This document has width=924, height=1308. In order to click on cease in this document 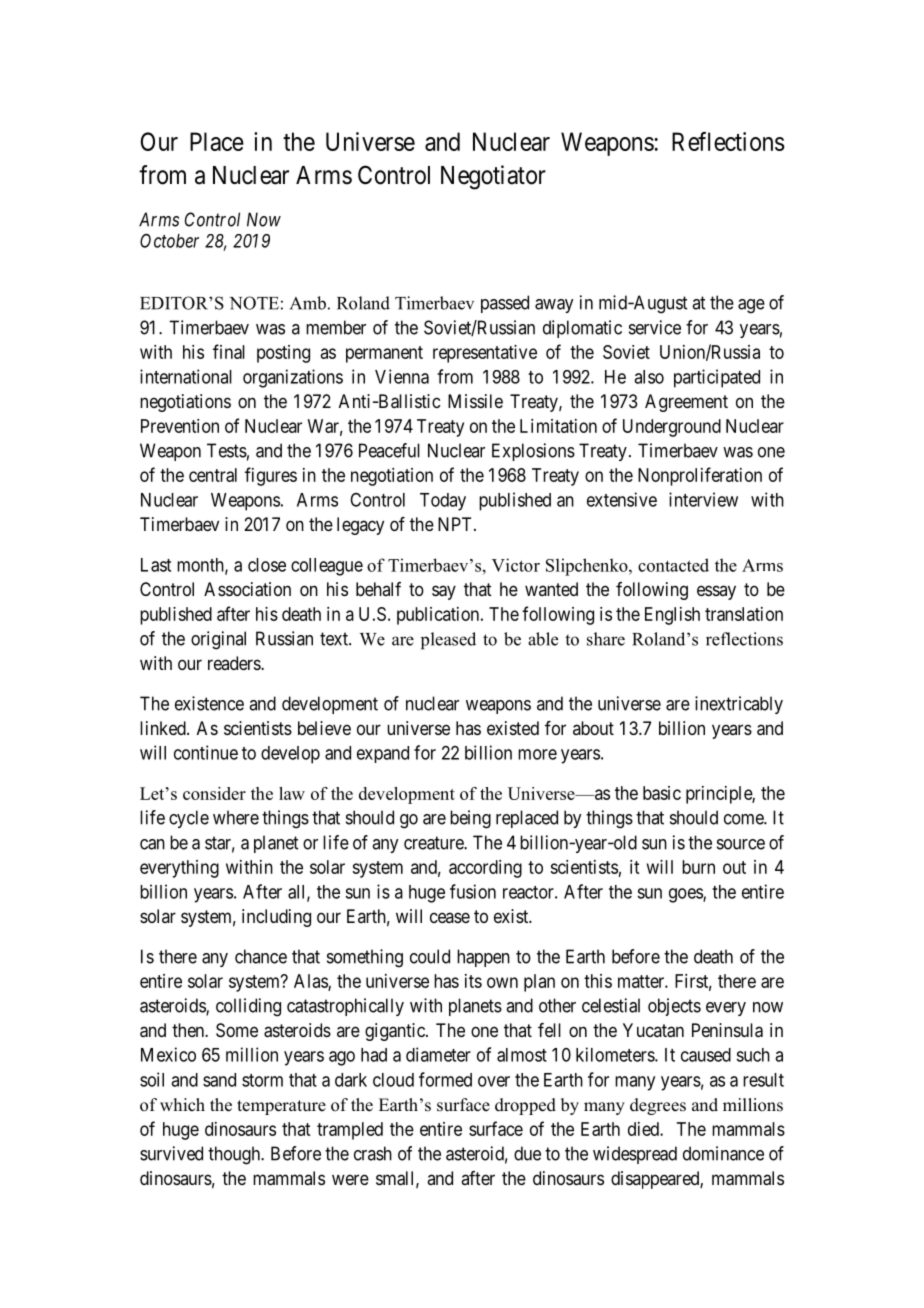, I will do `click(450, 917)`.
